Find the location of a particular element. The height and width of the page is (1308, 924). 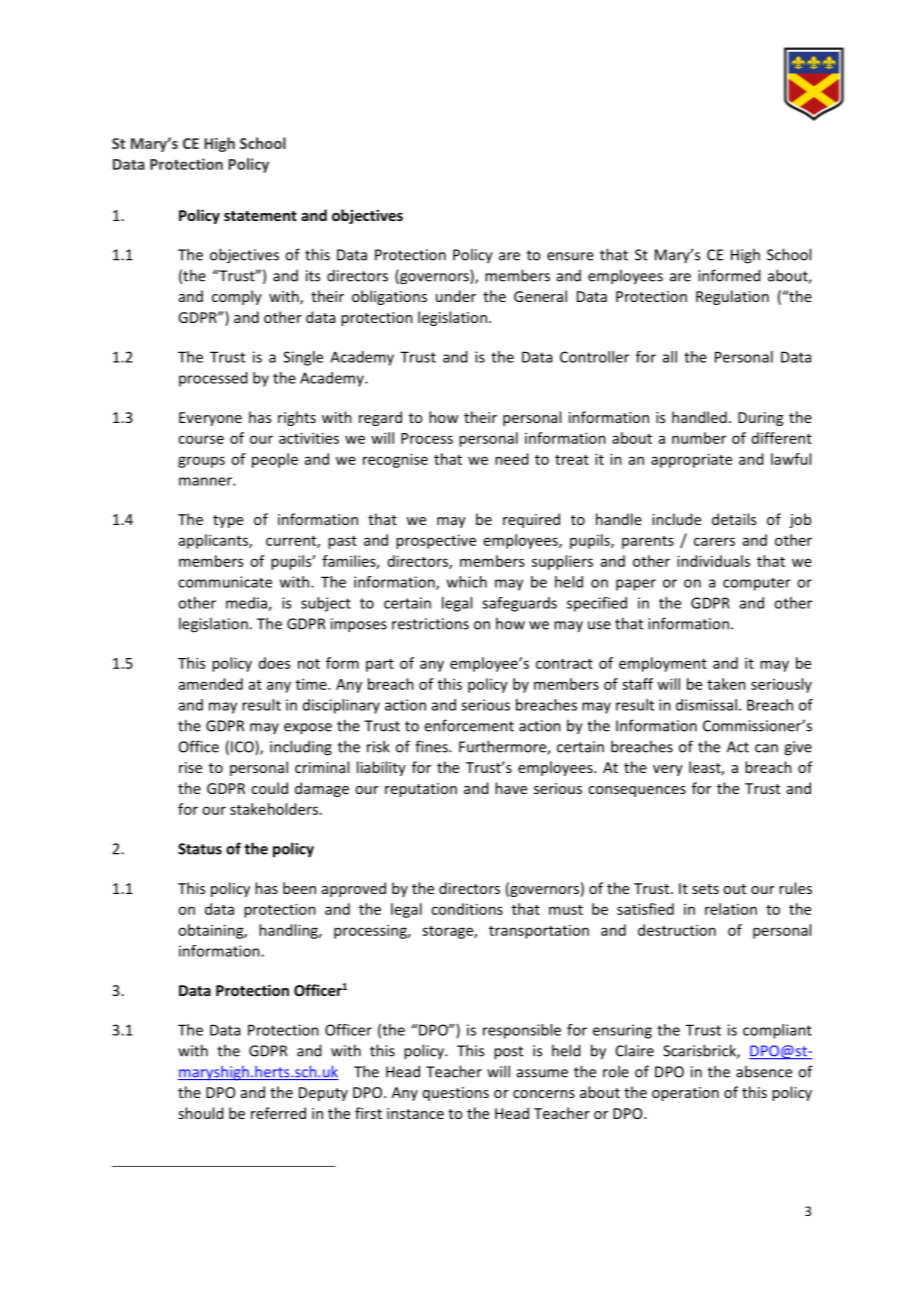

absence is located at coordinates (764, 1071).
